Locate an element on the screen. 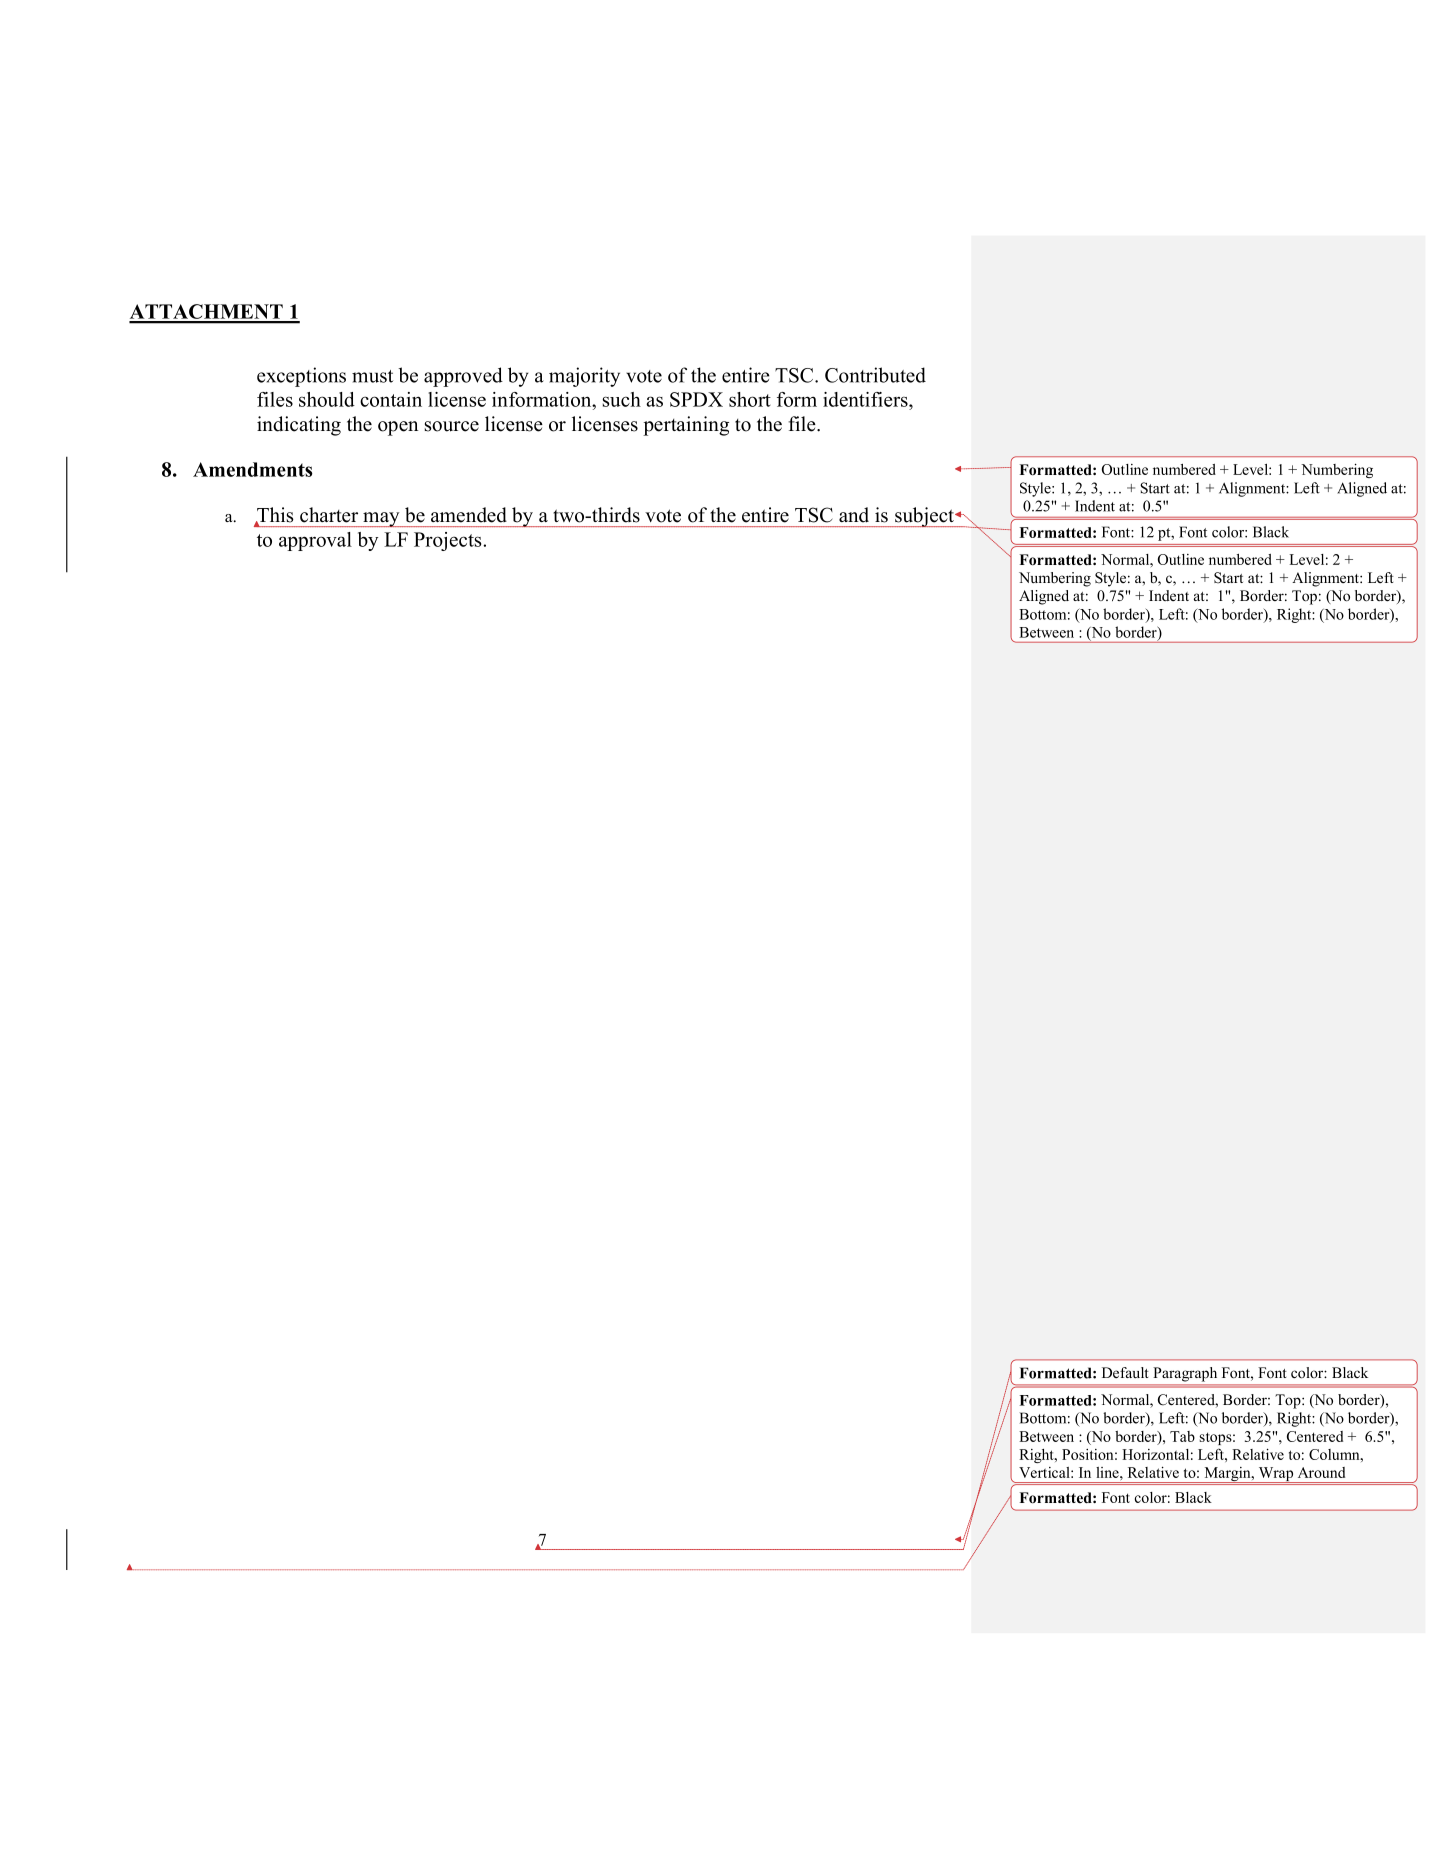  short is located at coordinates (750, 399).
